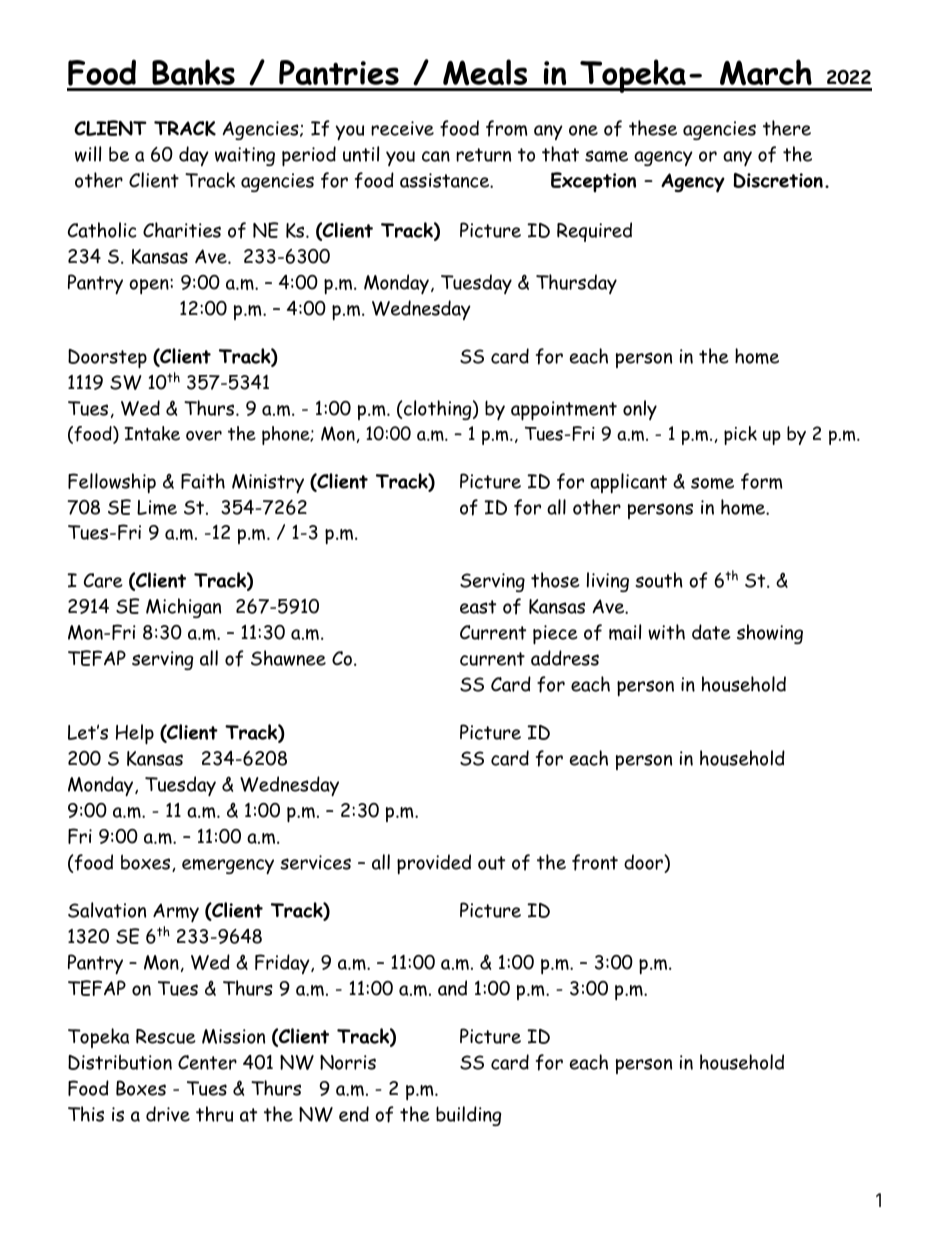 Image resolution: width=952 pixels, height=1233 pixels. What do you see at coordinates (203, 481) in the screenshot?
I see `Faith` at bounding box center [203, 481].
